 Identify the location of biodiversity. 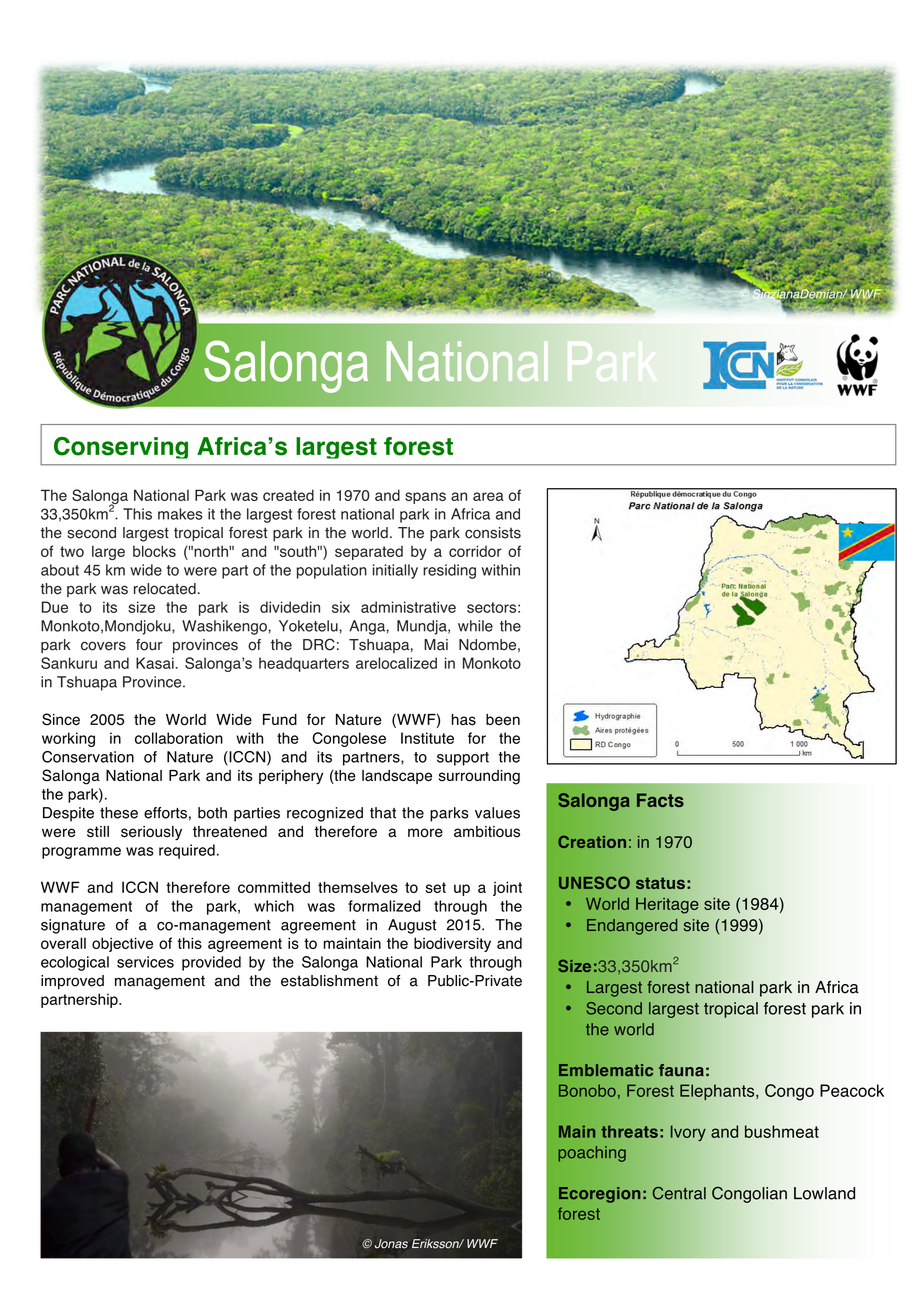
(452, 944).
